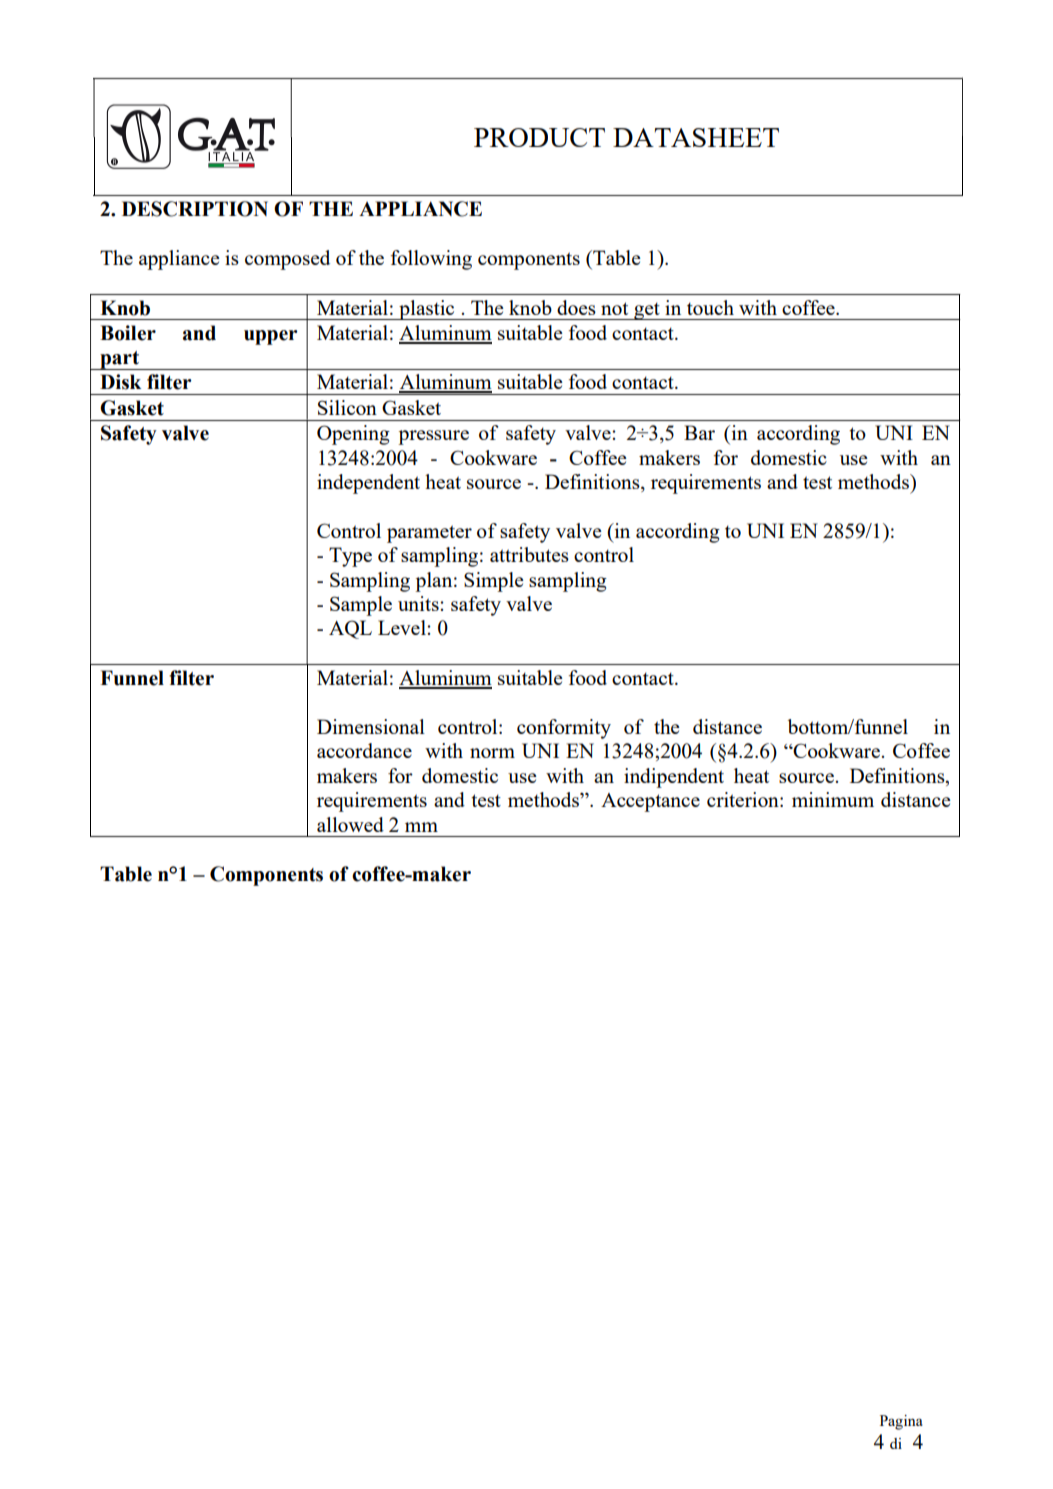 This image has width=1053, height=1489. Describe the element at coordinates (350, 824) in the image. I see `allowed` at that location.
